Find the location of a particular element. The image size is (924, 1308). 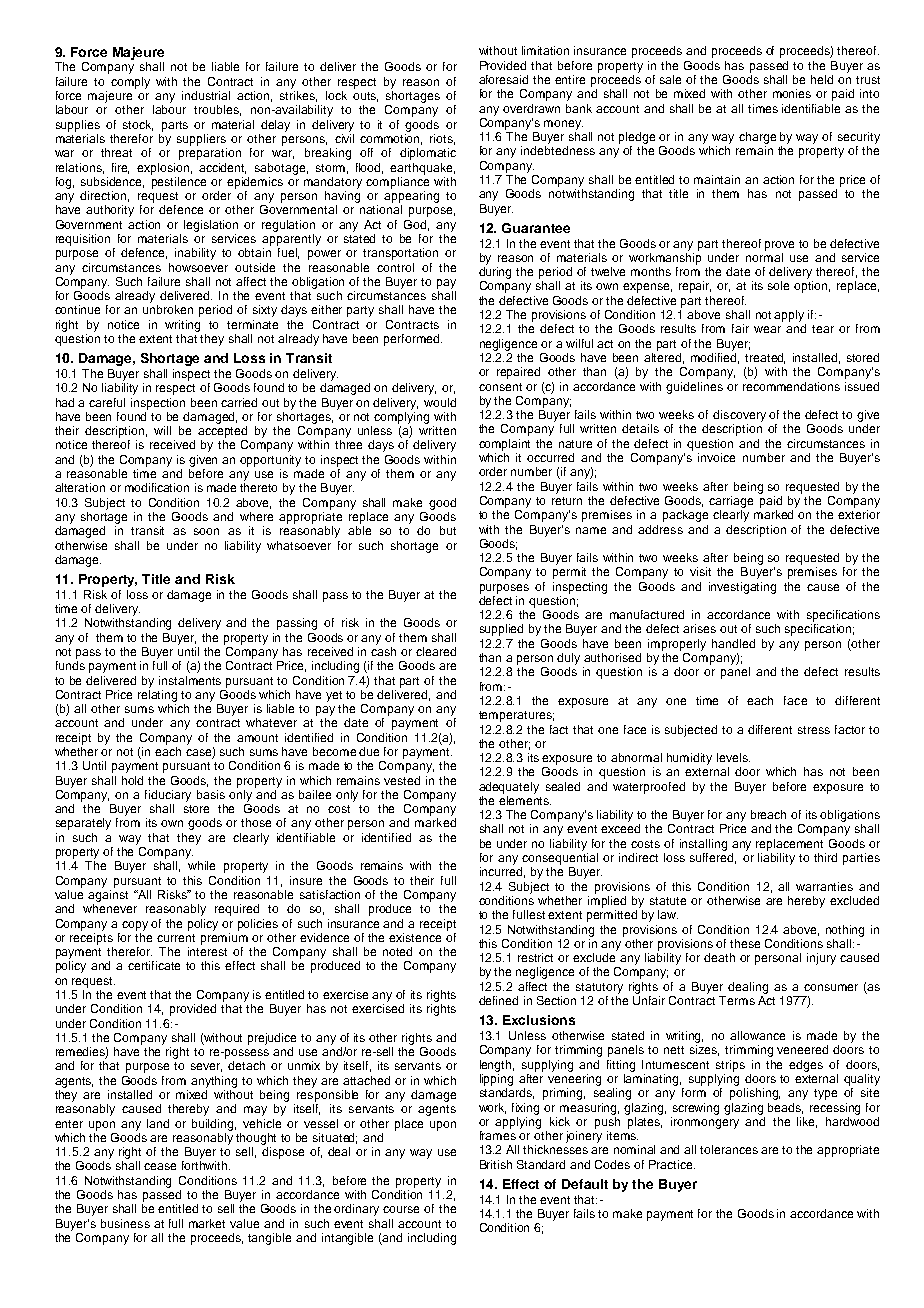

aforesaid is located at coordinates (503, 79).
